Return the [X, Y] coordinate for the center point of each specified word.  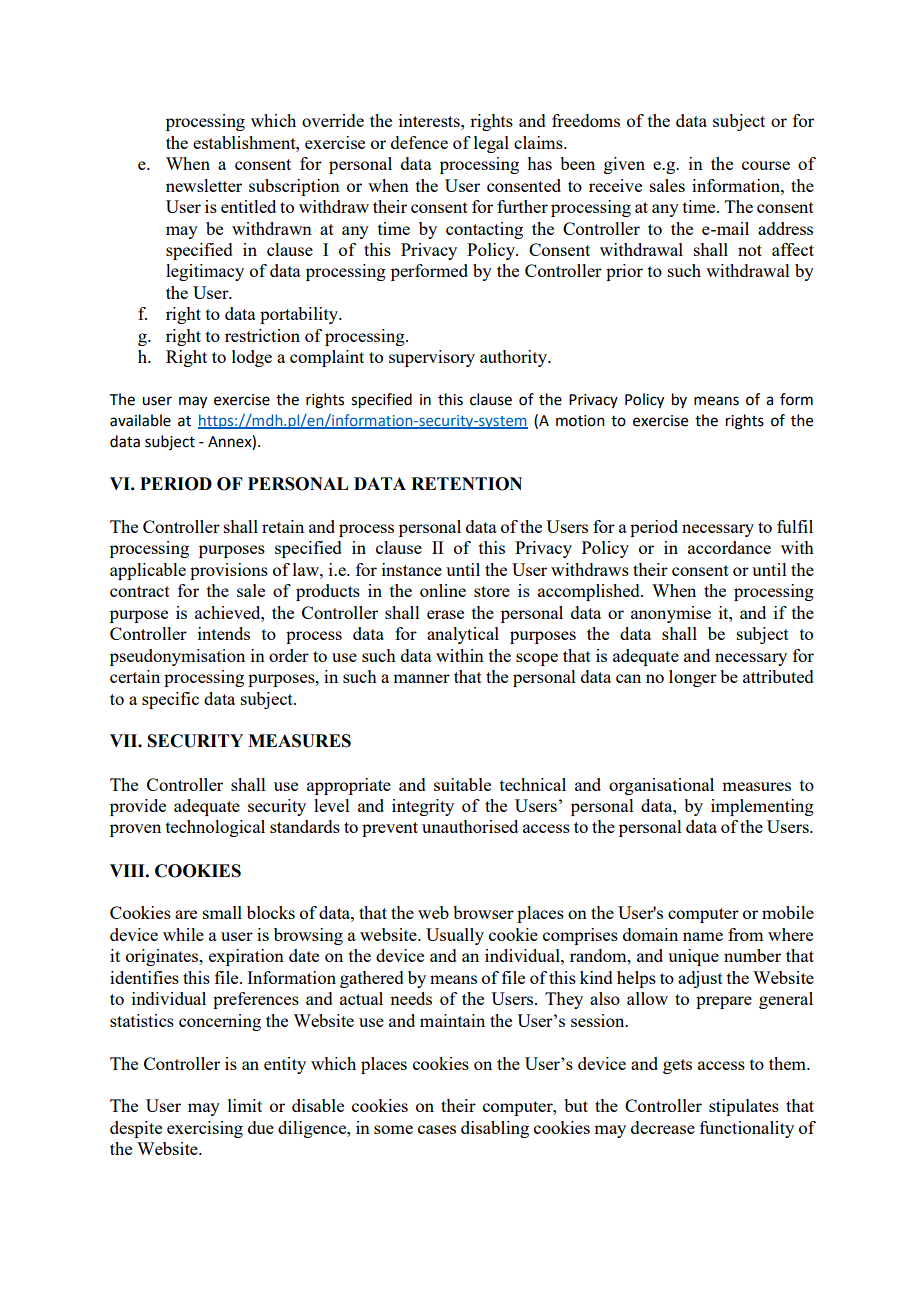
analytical [463, 635]
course [766, 165]
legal [491, 144]
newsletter [204, 185]
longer [693, 678]
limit [245, 1105]
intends [224, 633]
